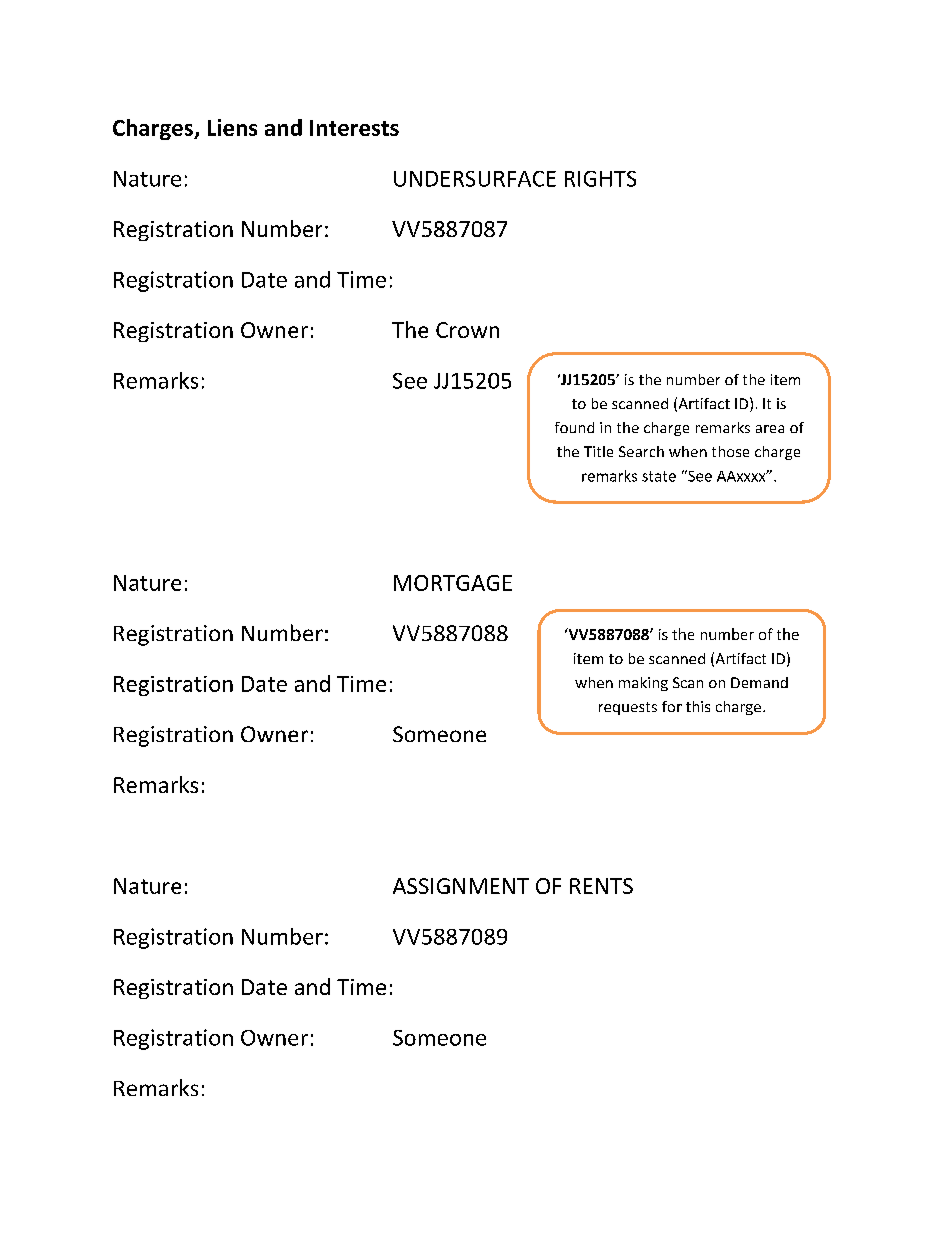 This screenshot has height=1233, width=952. Describe the element at coordinates (600, 179) in the screenshot. I see `RIGHTS` at that location.
